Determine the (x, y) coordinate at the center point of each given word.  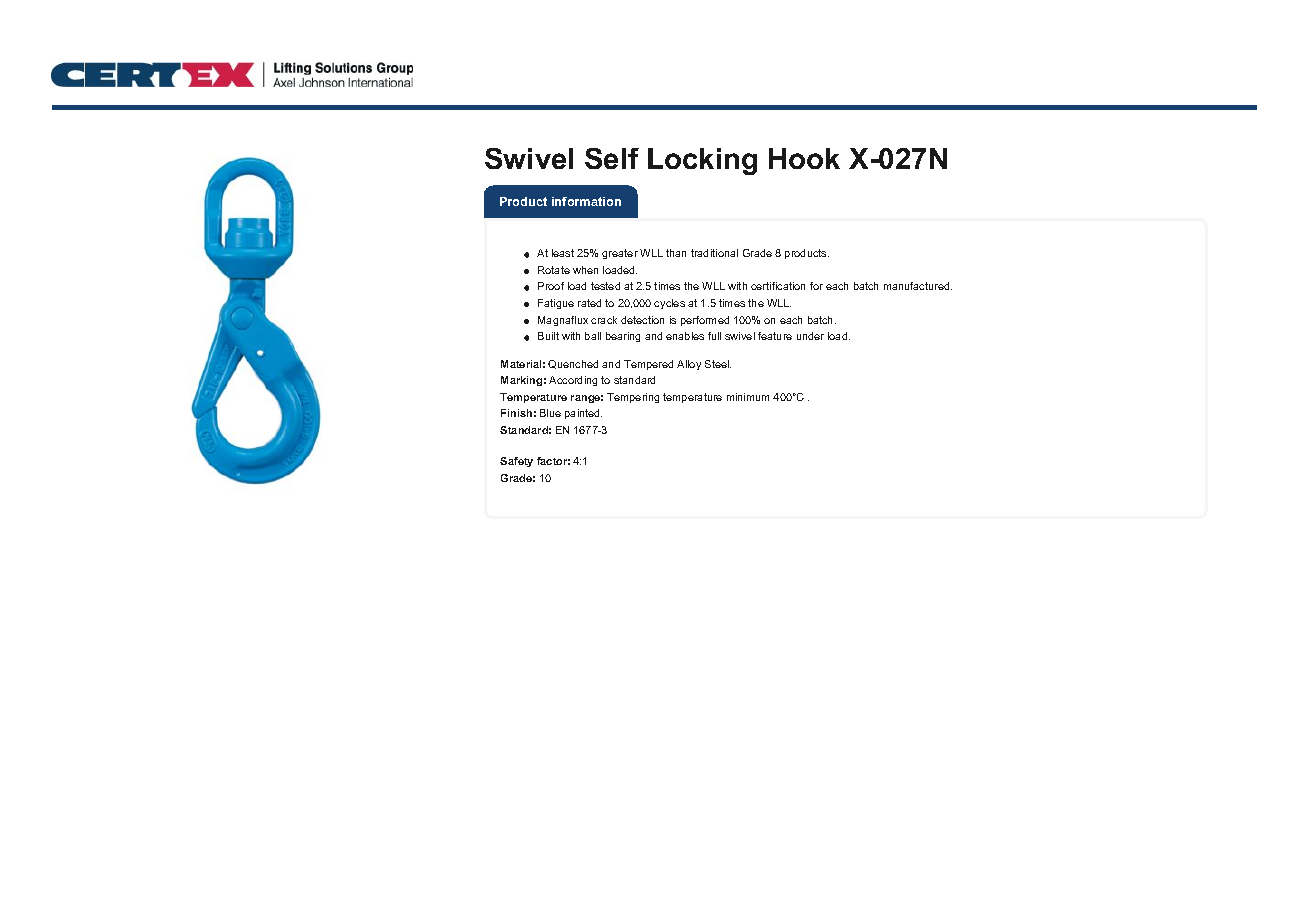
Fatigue (556, 304)
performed (705, 321)
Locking (702, 161)
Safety (516, 462)
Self (612, 158)
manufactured (918, 286)
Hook (804, 158)
